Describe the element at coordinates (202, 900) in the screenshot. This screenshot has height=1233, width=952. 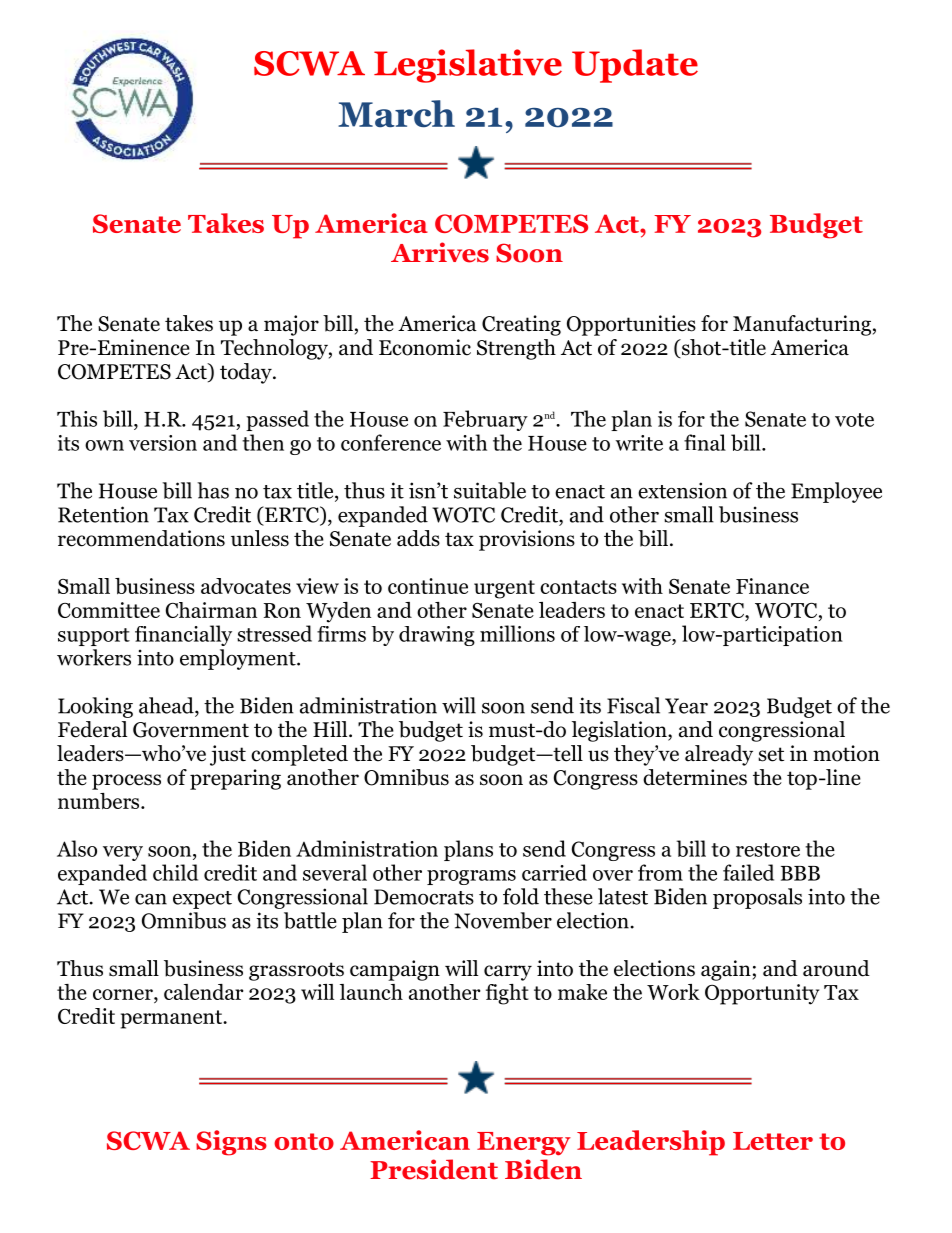
I see `expect` at that location.
